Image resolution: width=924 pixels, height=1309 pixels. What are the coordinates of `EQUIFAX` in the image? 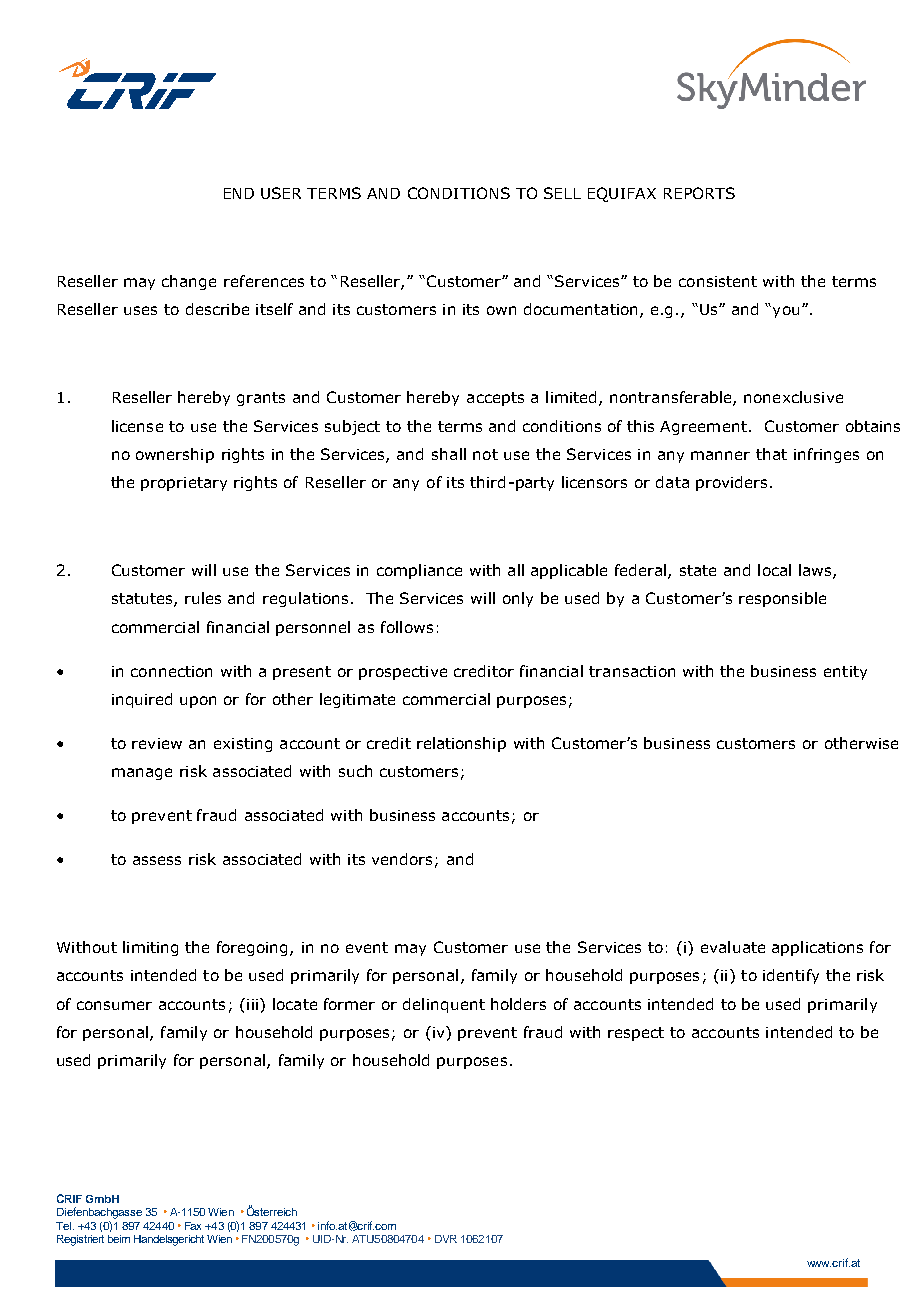 It's located at (622, 194).
